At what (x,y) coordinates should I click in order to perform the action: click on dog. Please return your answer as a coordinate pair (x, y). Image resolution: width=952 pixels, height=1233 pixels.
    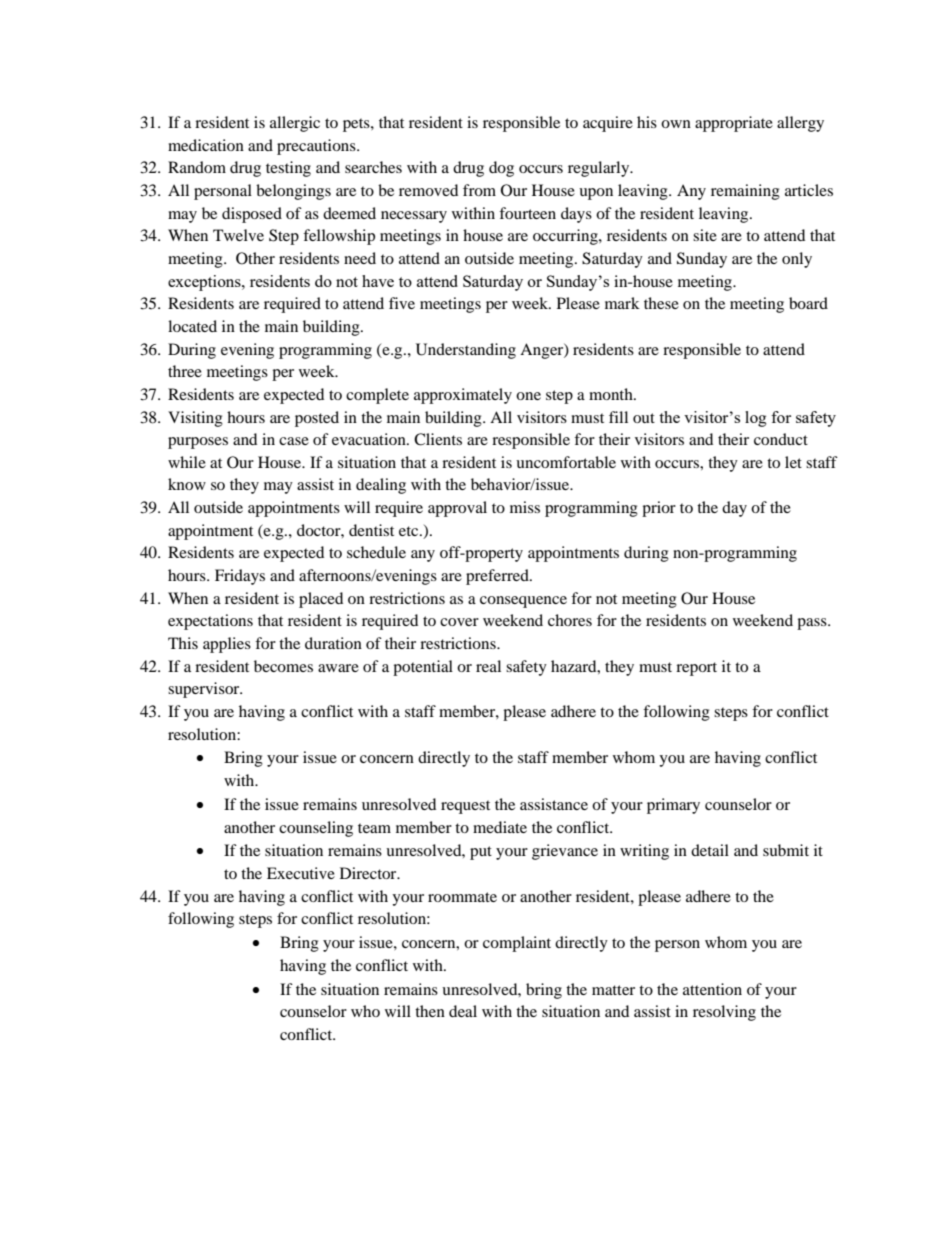
    Looking at the image, I should click on (501, 169).
